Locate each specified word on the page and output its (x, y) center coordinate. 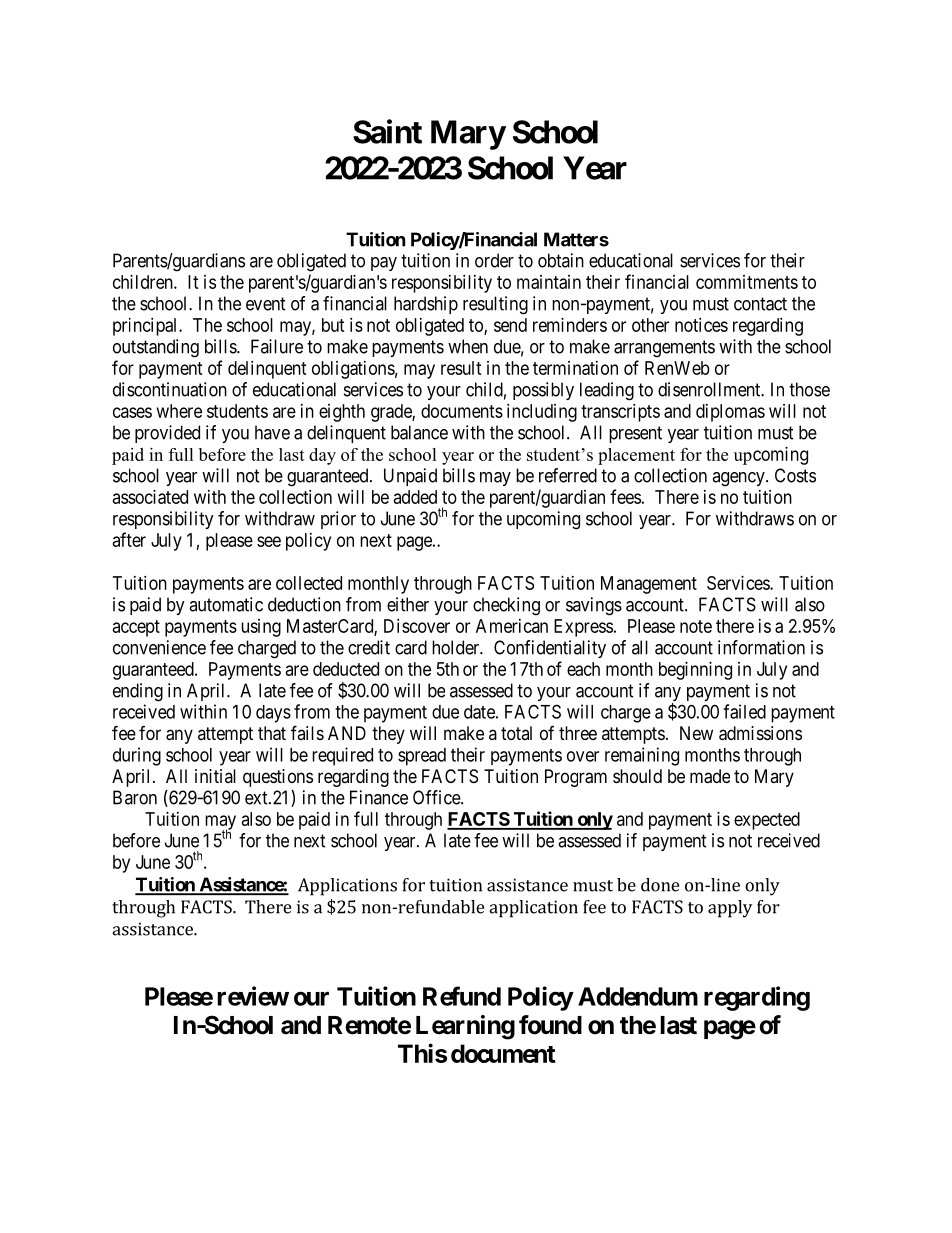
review (253, 996)
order (494, 260)
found (550, 1025)
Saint (387, 131)
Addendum (638, 996)
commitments (747, 282)
